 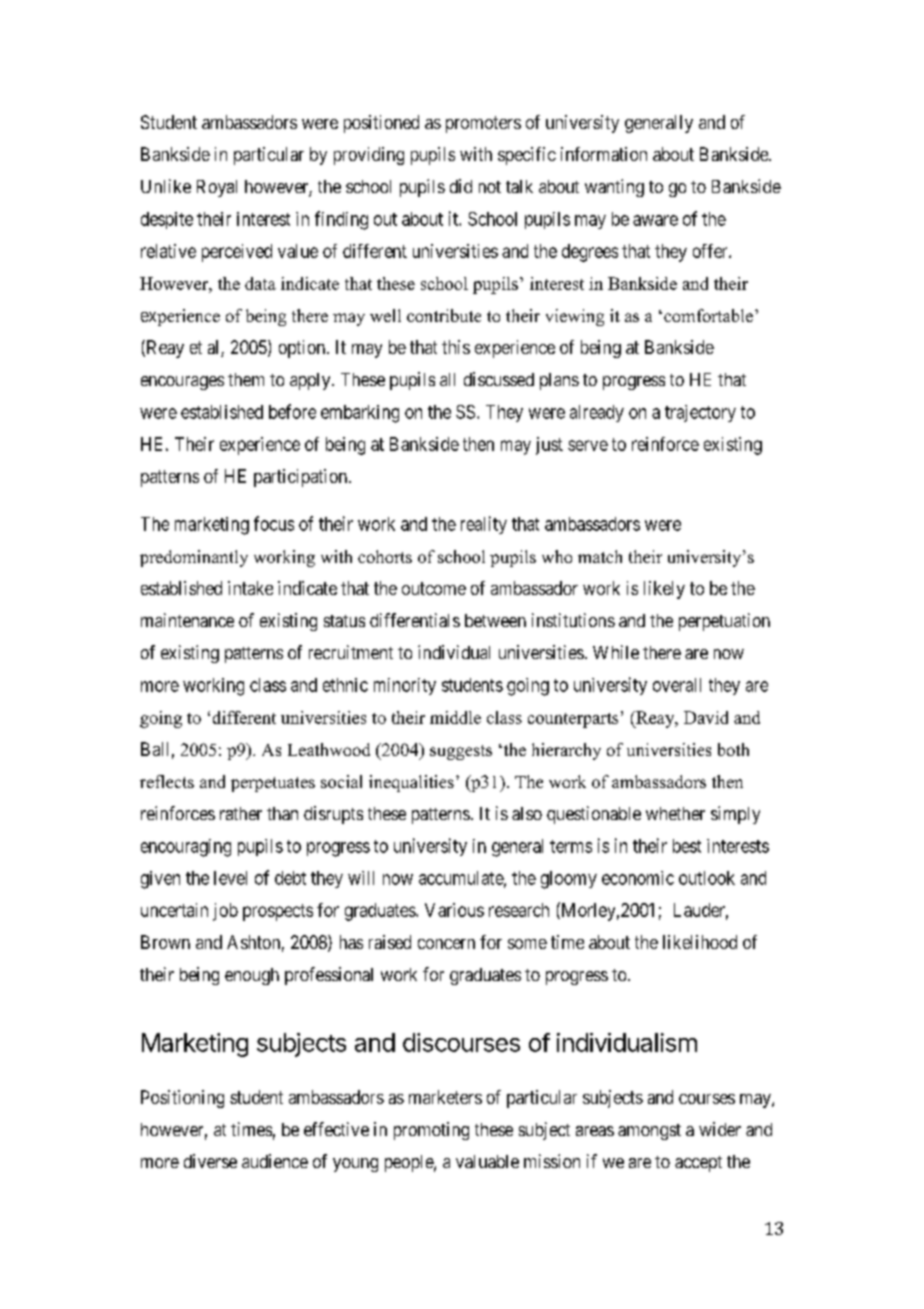 What do you see at coordinates (454, 910) in the screenshot?
I see `Various` at bounding box center [454, 910].
